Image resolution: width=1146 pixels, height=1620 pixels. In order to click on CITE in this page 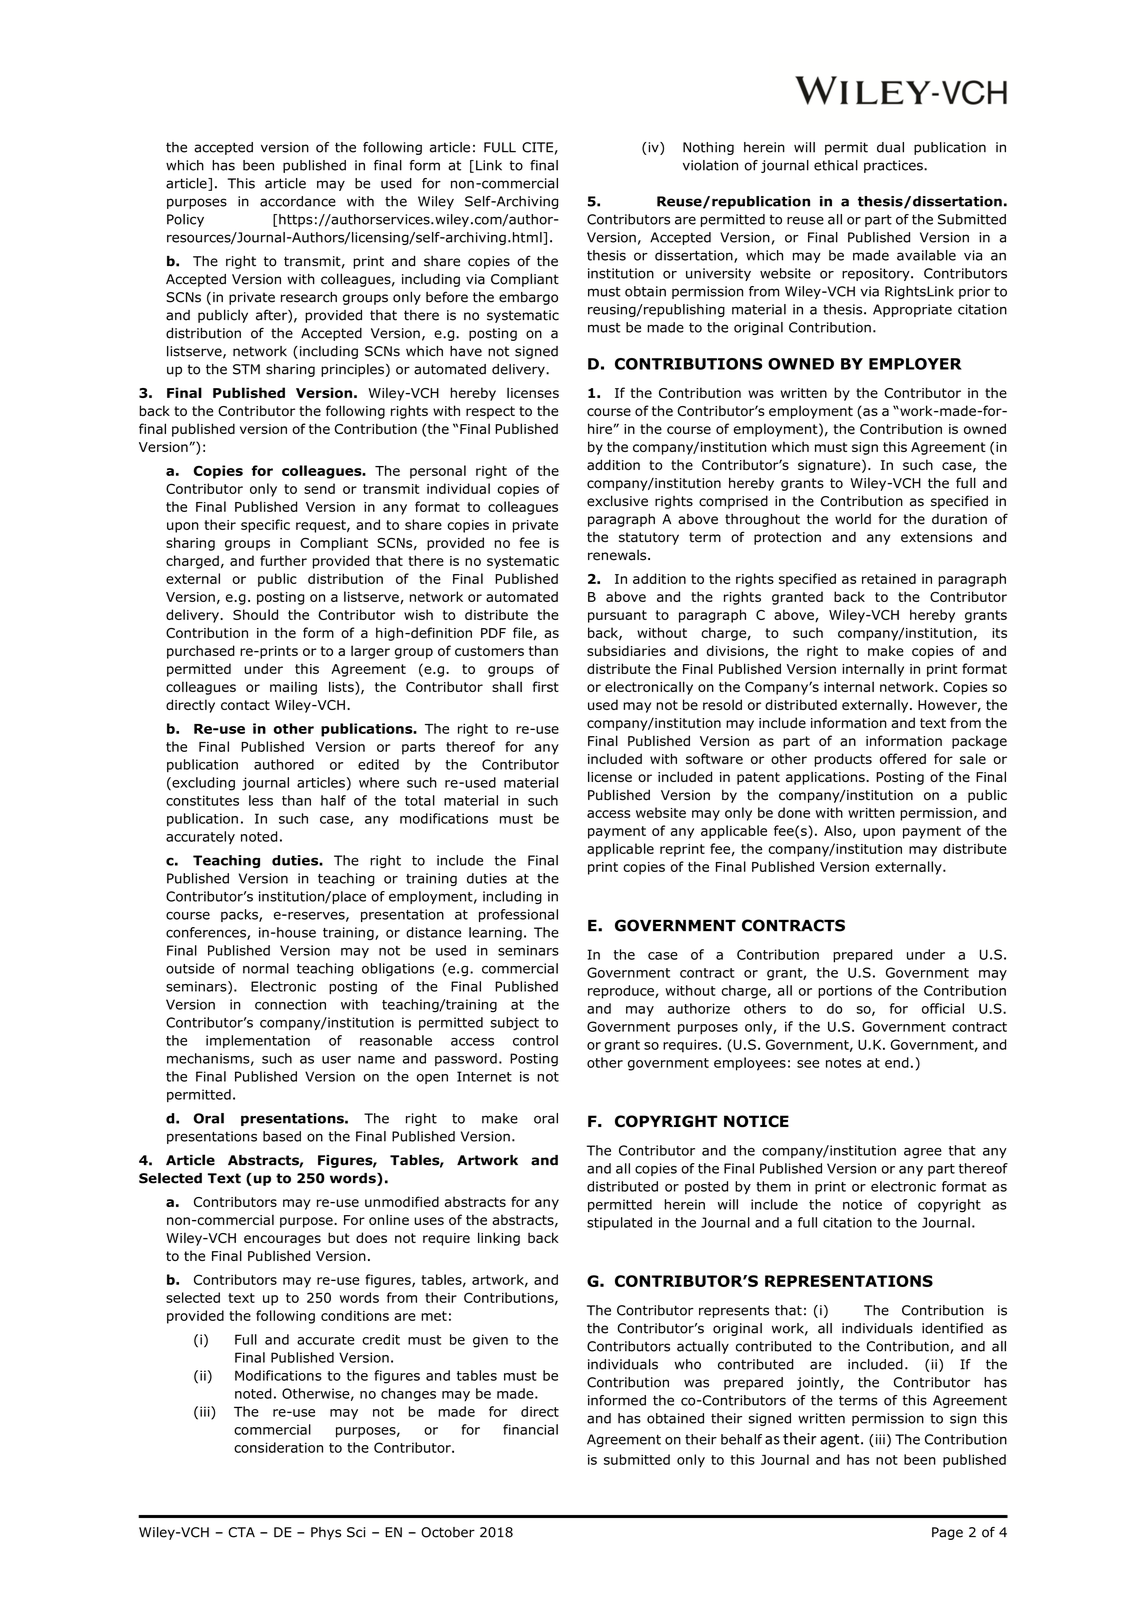, I will do `click(537, 147)`.
